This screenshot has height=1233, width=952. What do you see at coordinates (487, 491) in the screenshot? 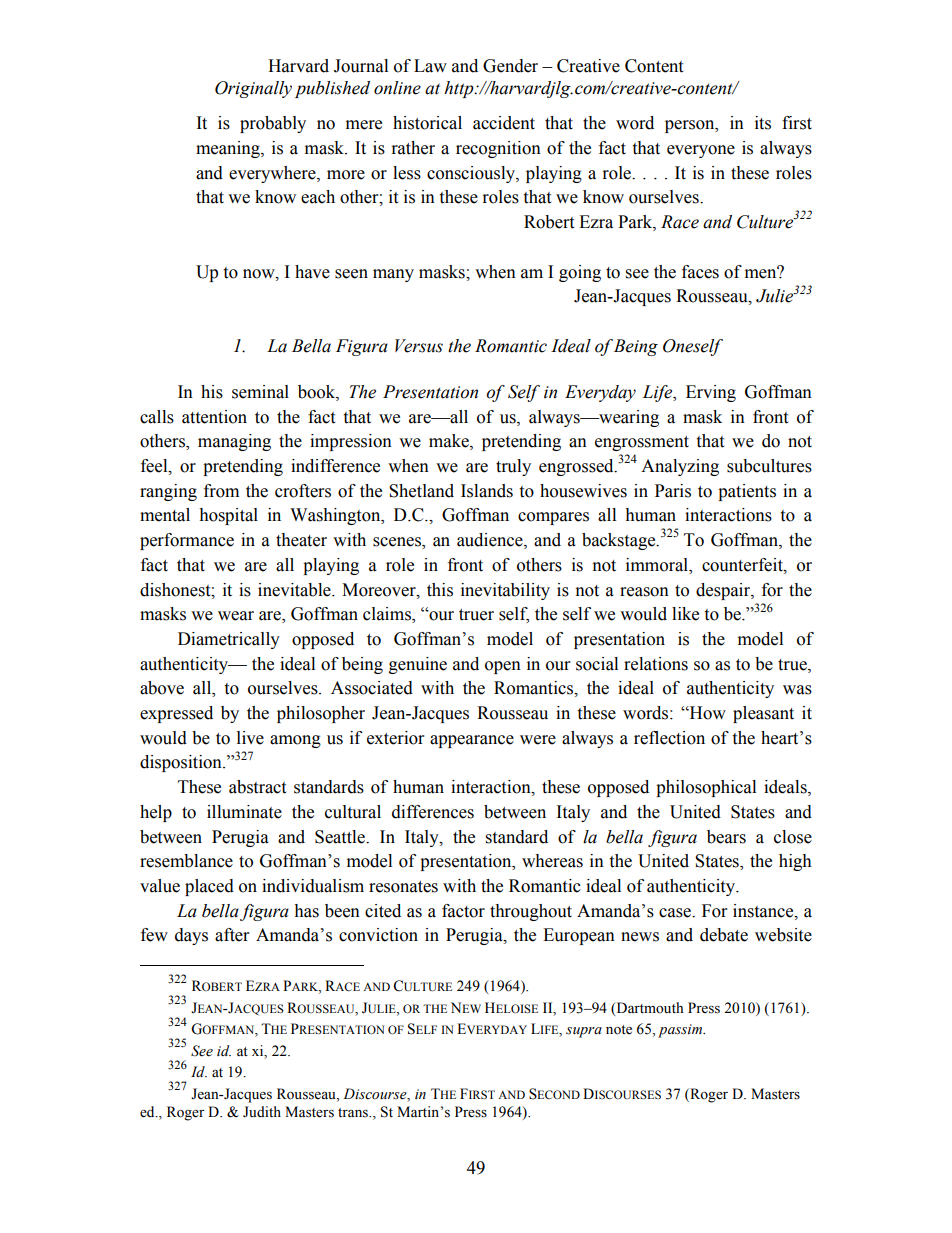
I see `Islands` at bounding box center [487, 491].
